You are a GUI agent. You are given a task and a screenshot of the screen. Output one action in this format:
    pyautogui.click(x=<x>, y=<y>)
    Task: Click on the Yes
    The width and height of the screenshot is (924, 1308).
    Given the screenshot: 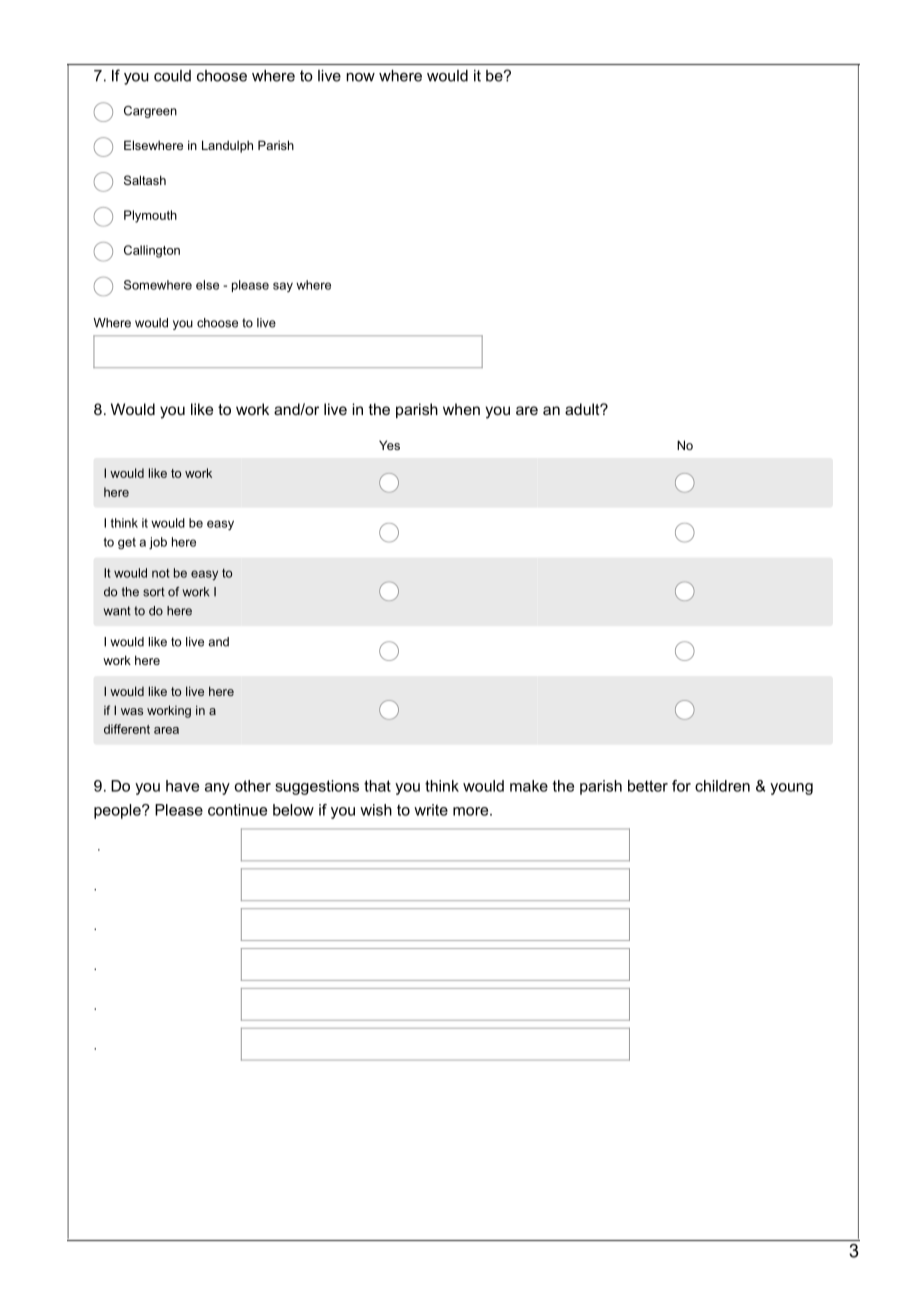 What is the action you would take?
    pyautogui.click(x=389, y=445)
